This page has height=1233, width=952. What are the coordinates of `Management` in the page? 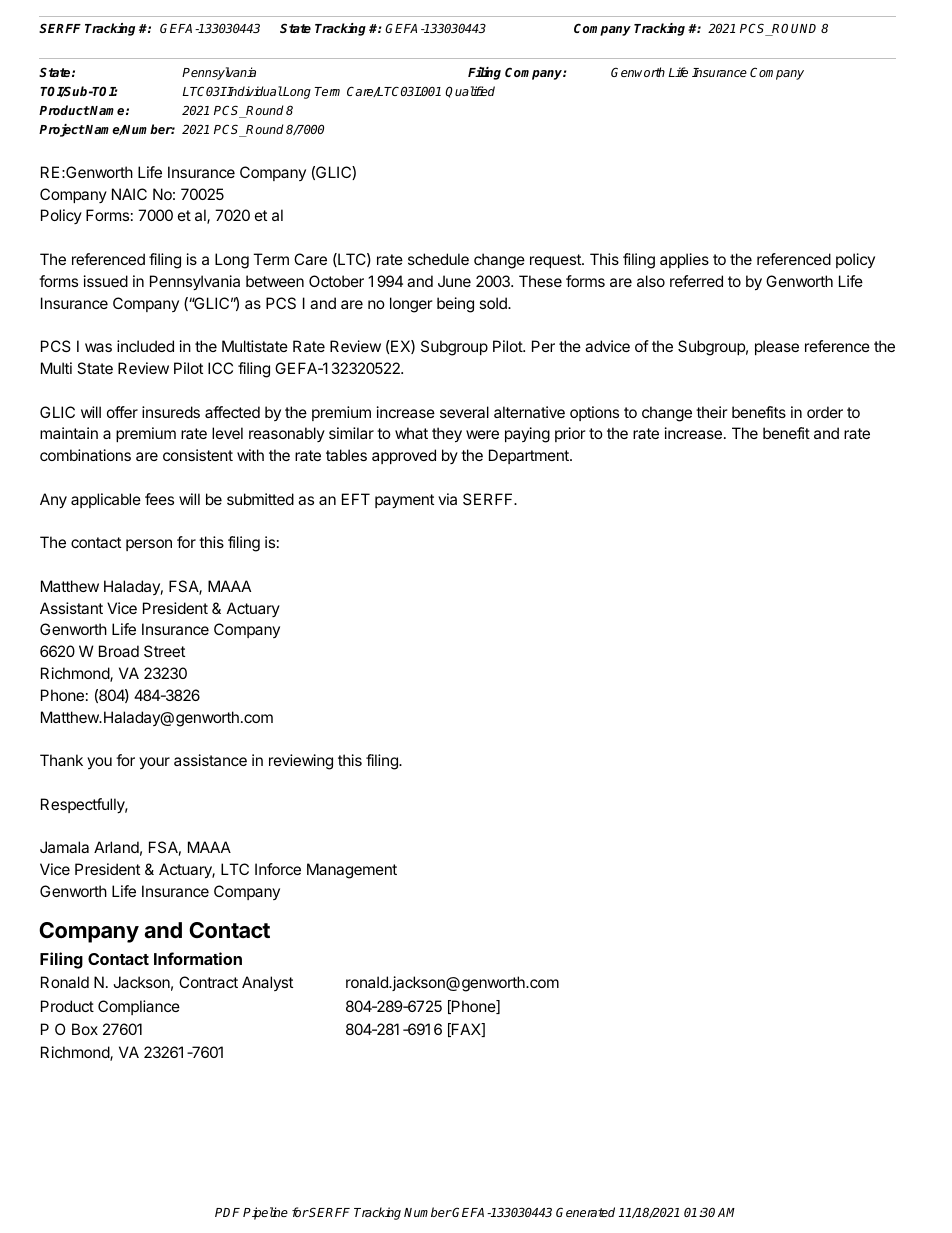 It's located at (352, 871).
